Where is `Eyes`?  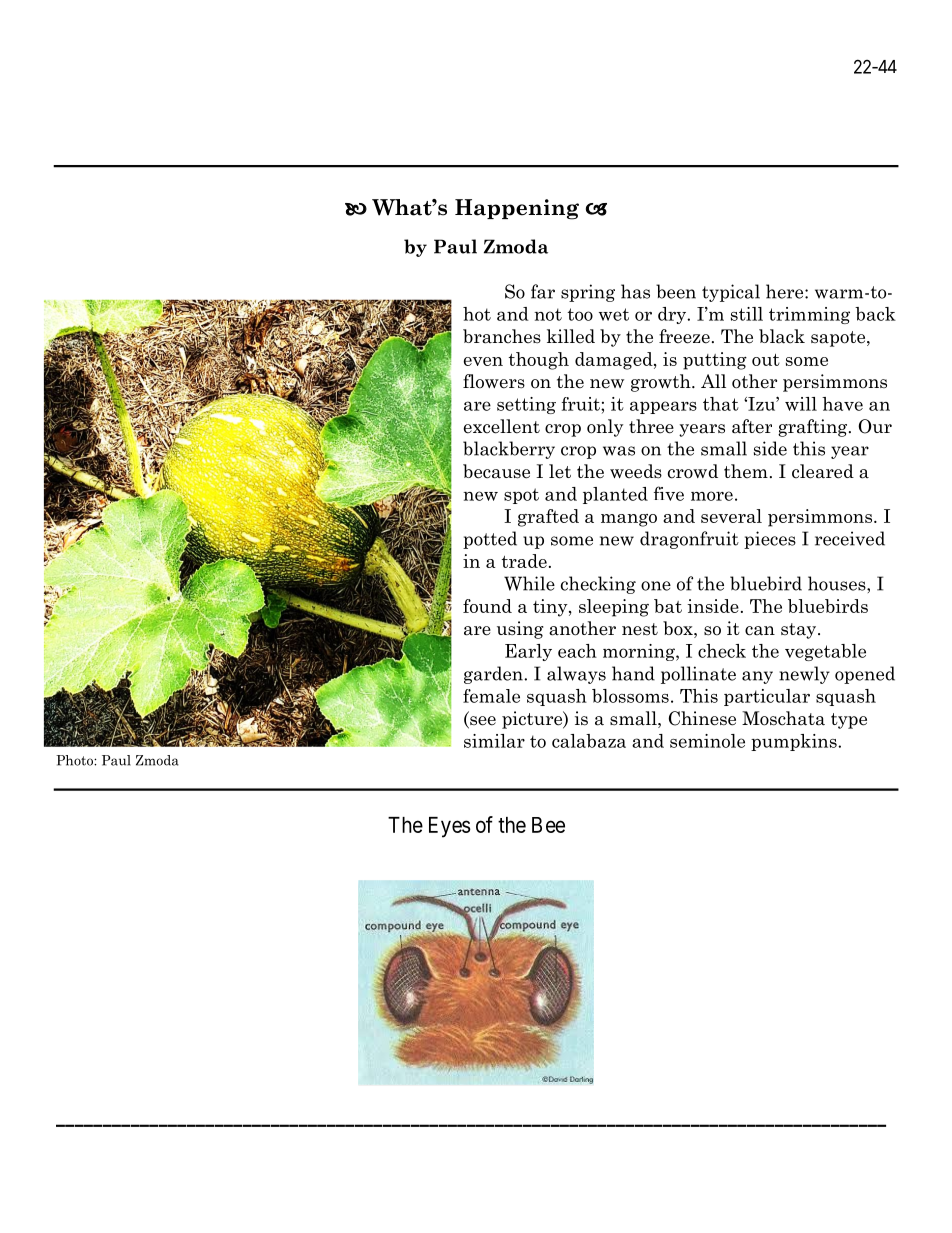 Eyes is located at coordinates (450, 827).
